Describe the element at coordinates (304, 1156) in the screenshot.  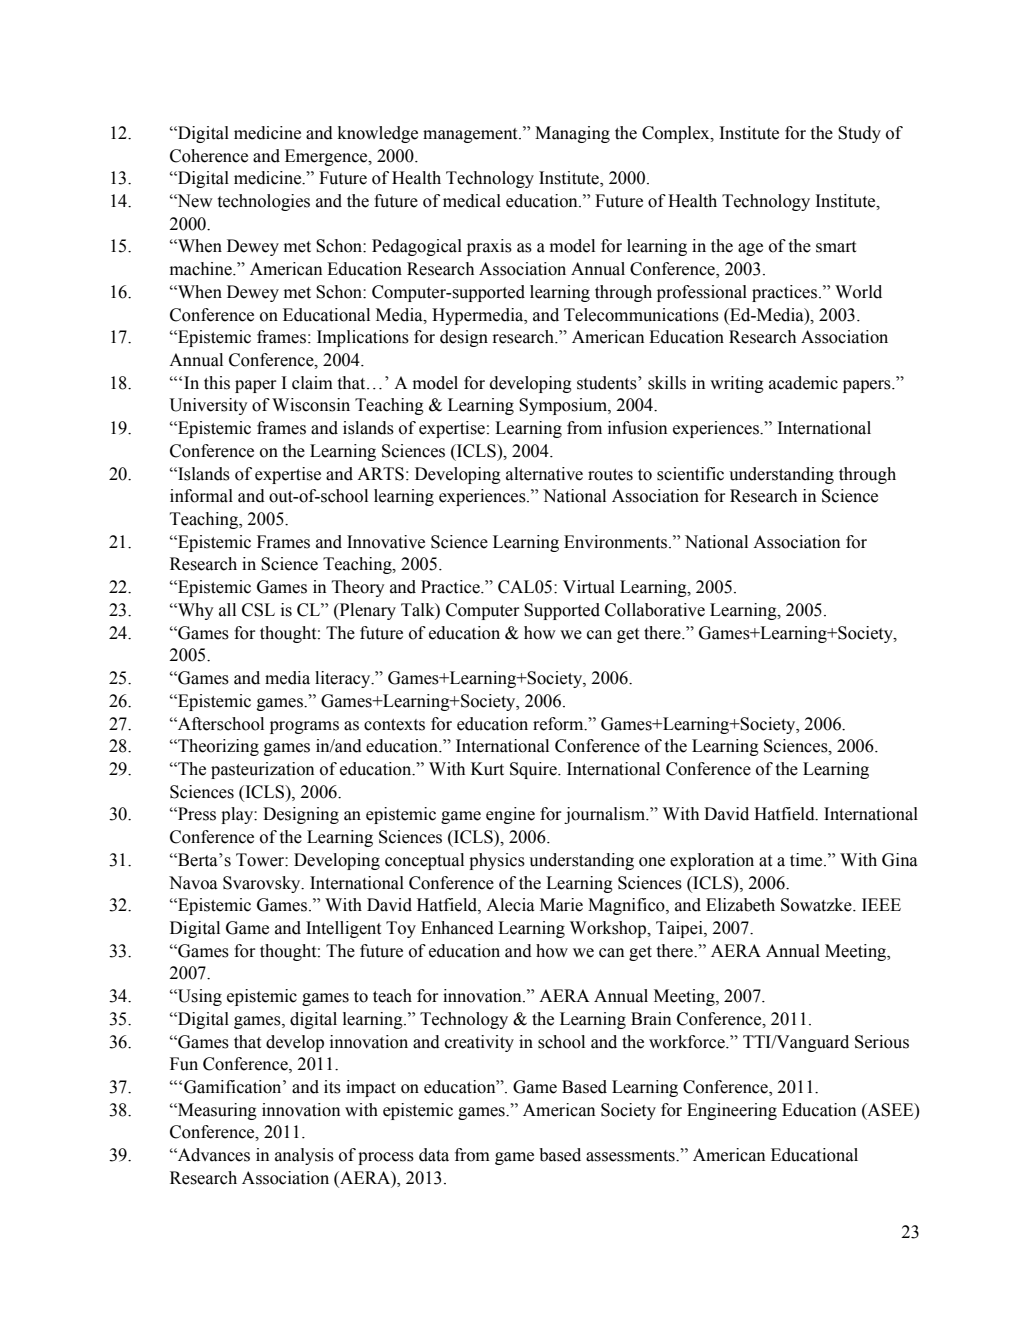
I see `analysis` at that location.
